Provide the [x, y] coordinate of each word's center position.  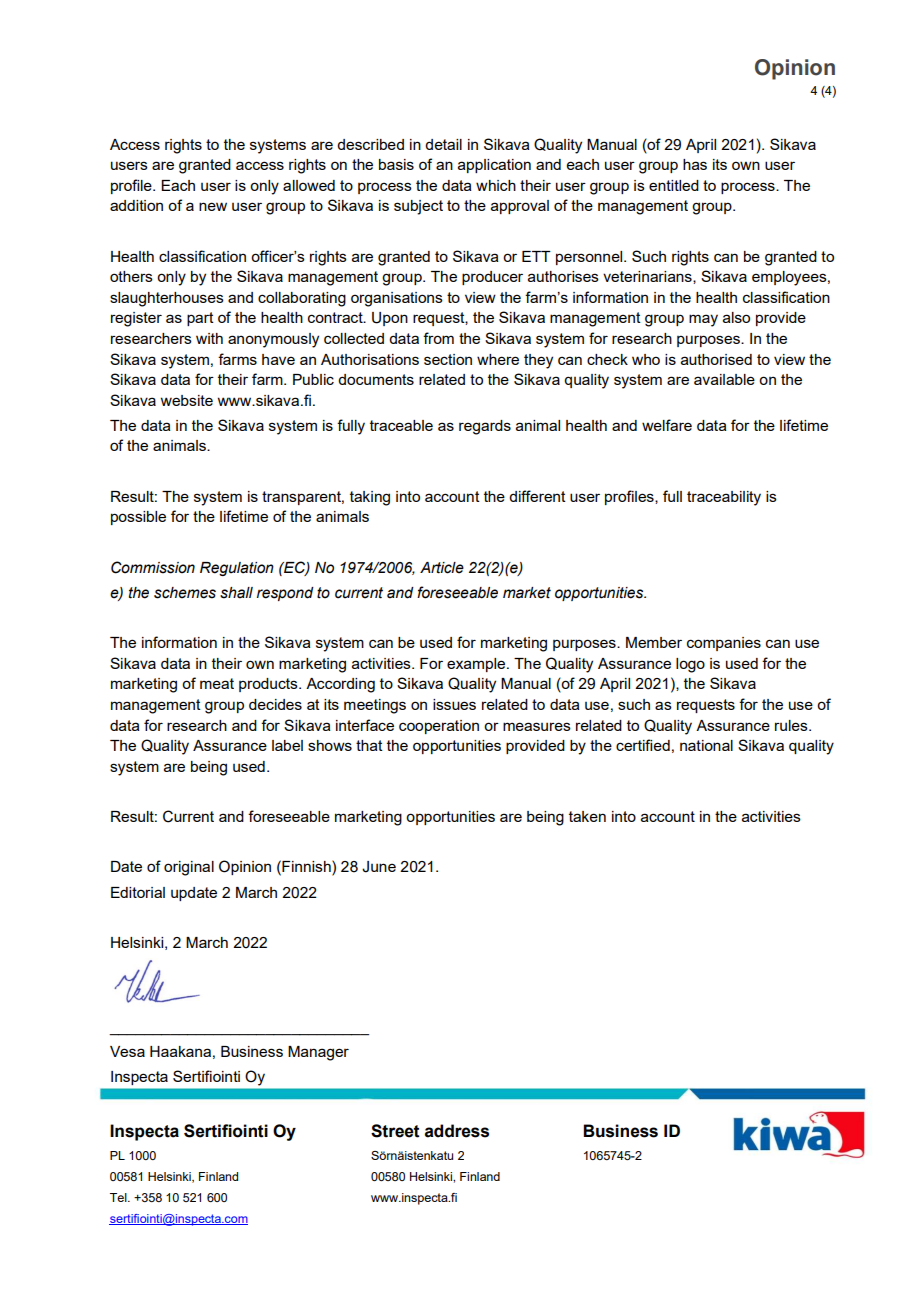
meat [217, 683]
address [457, 1131]
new [213, 206]
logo [690, 665]
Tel [119, 1197]
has [695, 164]
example [477, 665]
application [494, 166]
